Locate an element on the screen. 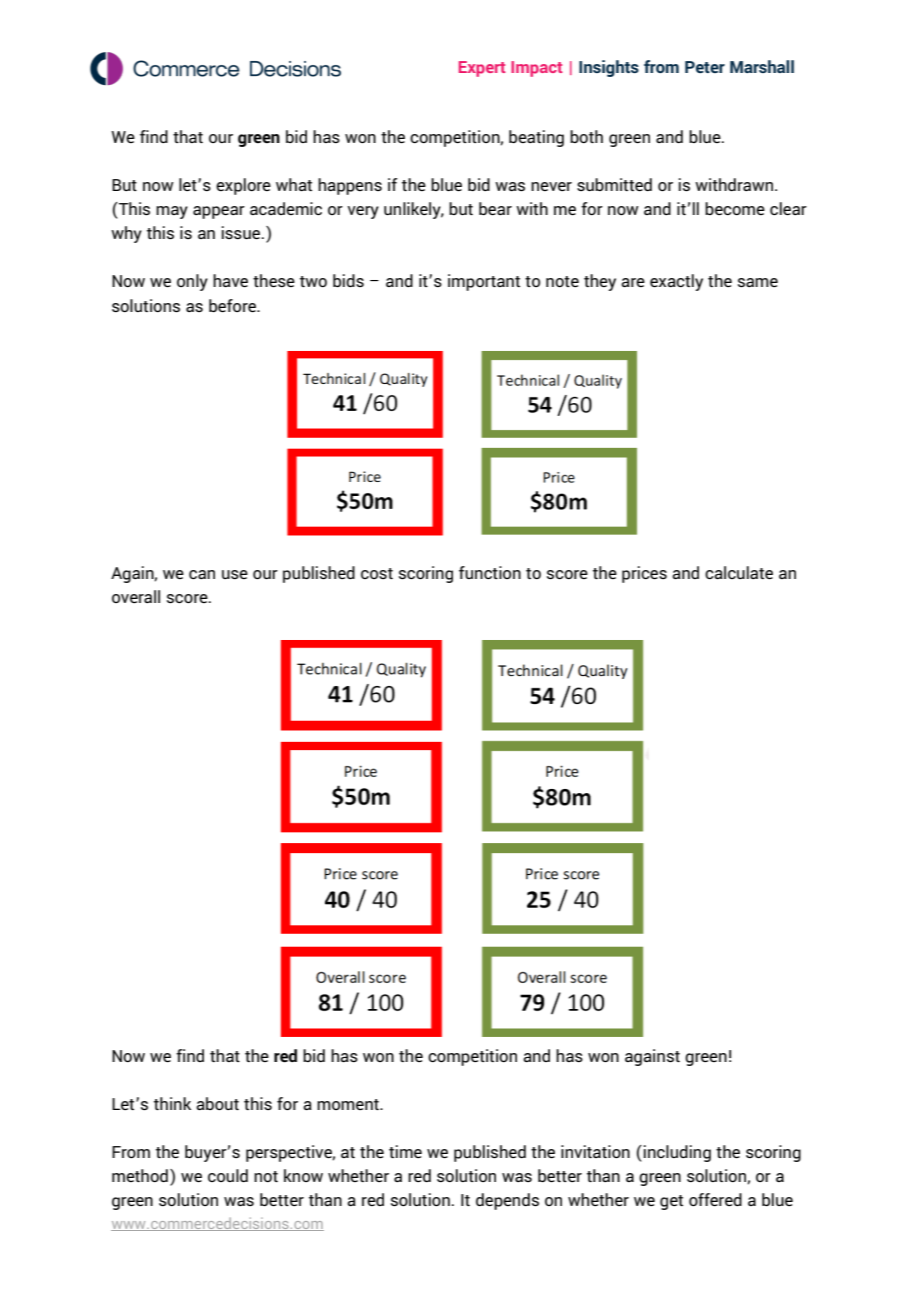 Image resolution: width=924 pixels, height=1305 pixels. cost is located at coordinates (377, 573).
